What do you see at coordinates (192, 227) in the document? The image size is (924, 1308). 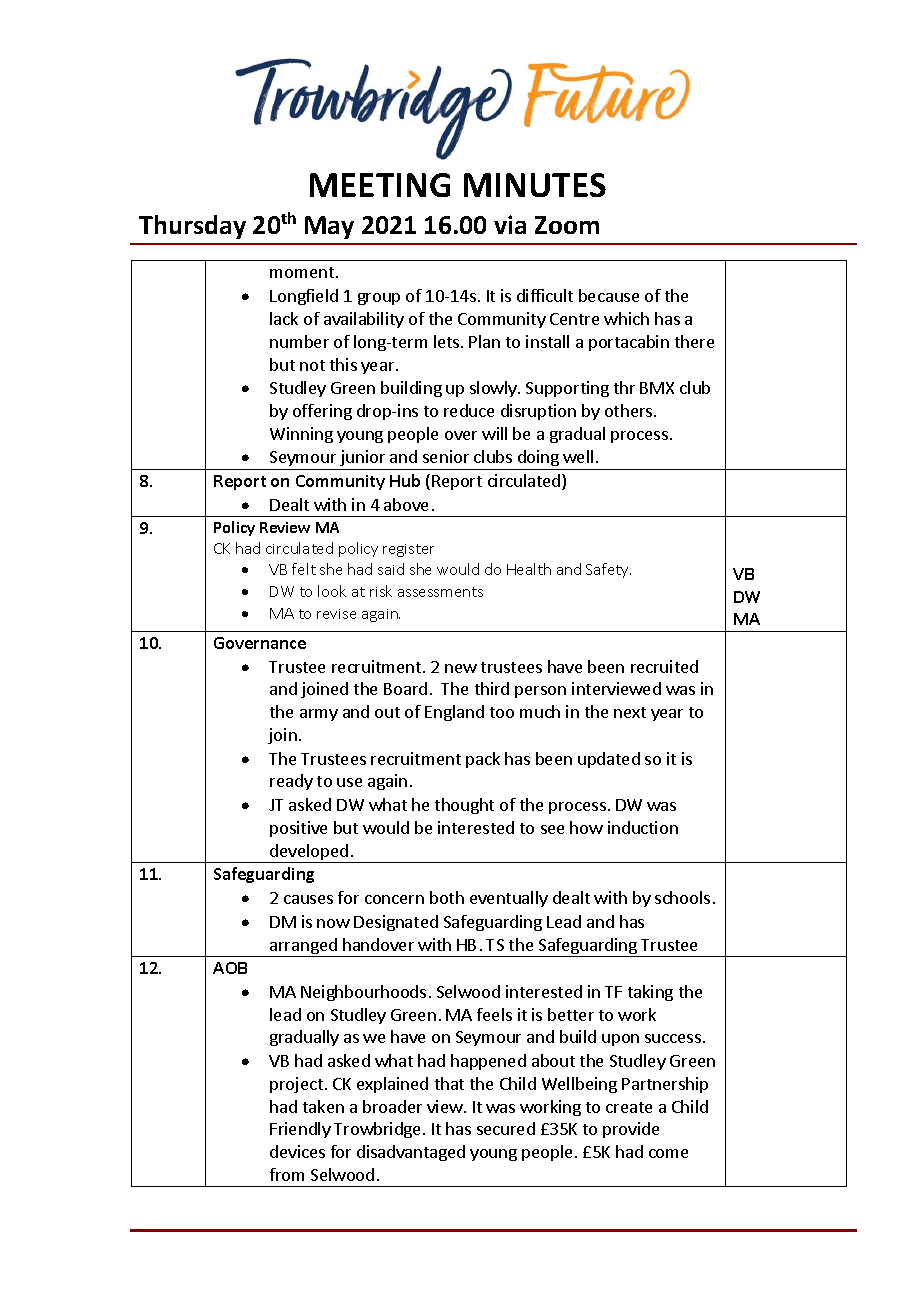 I see `Thursday` at bounding box center [192, 227].
